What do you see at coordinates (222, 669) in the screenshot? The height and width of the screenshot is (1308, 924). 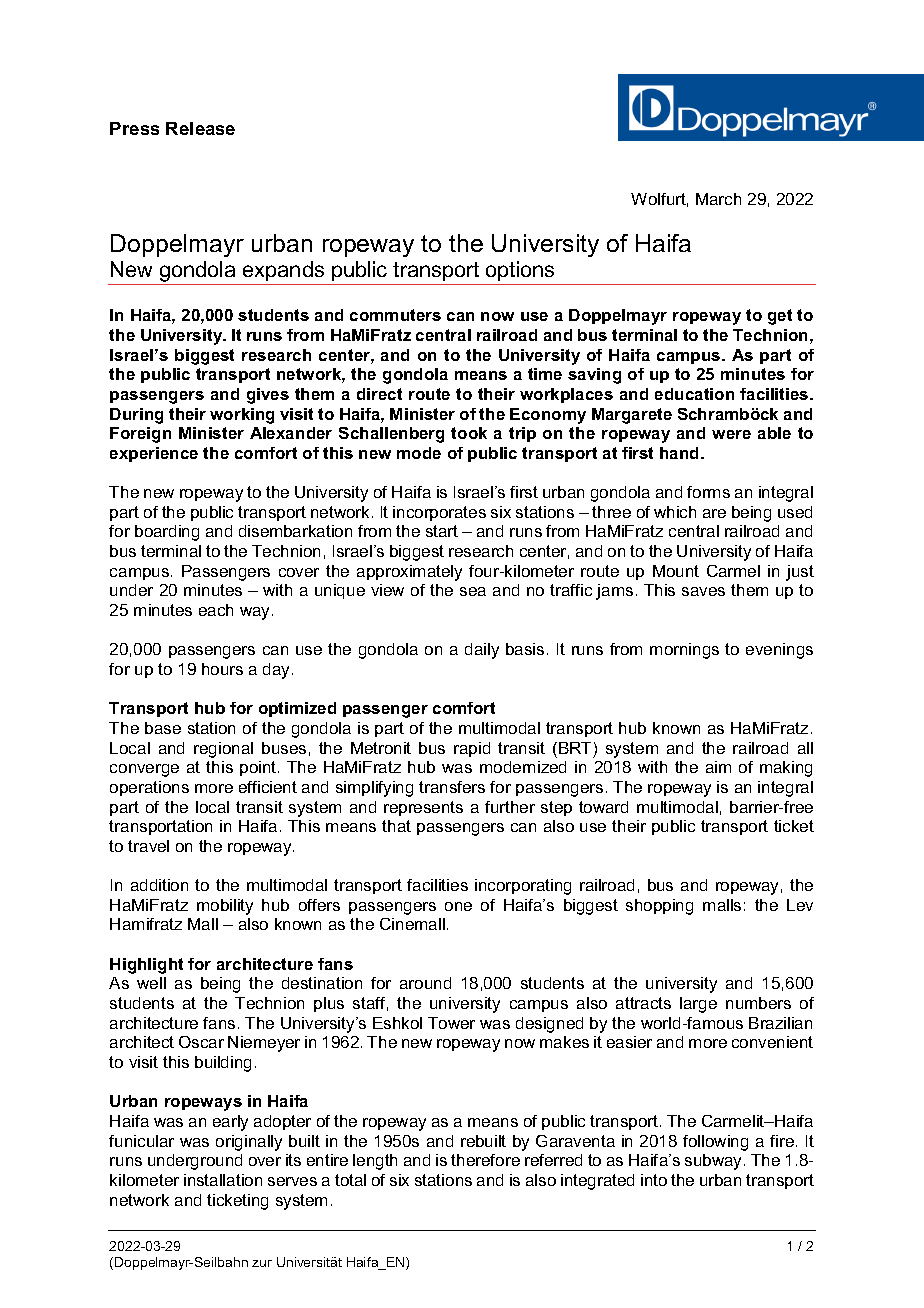 I see `hours` at bounding box center [222, 669].
